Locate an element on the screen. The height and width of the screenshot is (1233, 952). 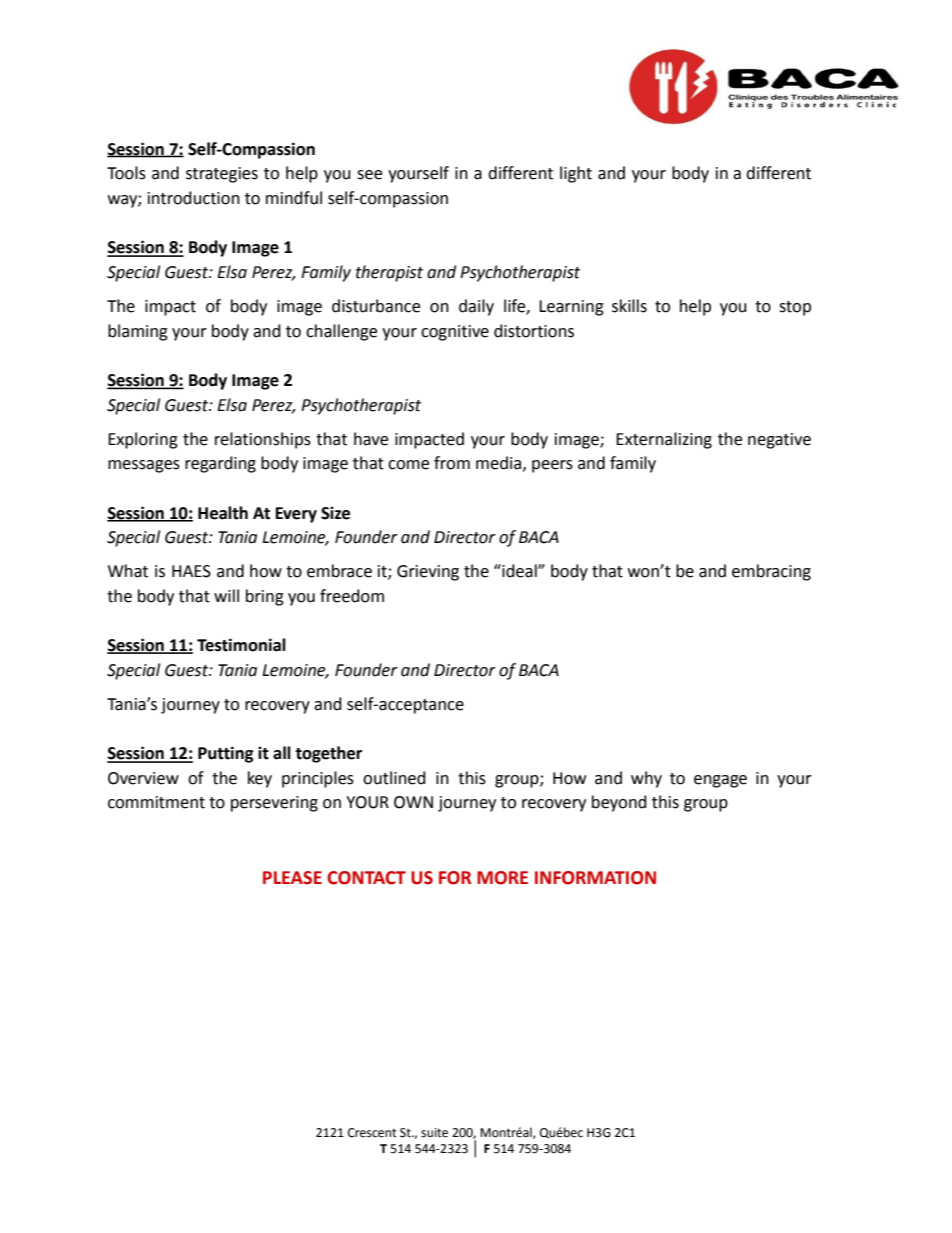
INFORMATION is located at coordinates (595, 878).
